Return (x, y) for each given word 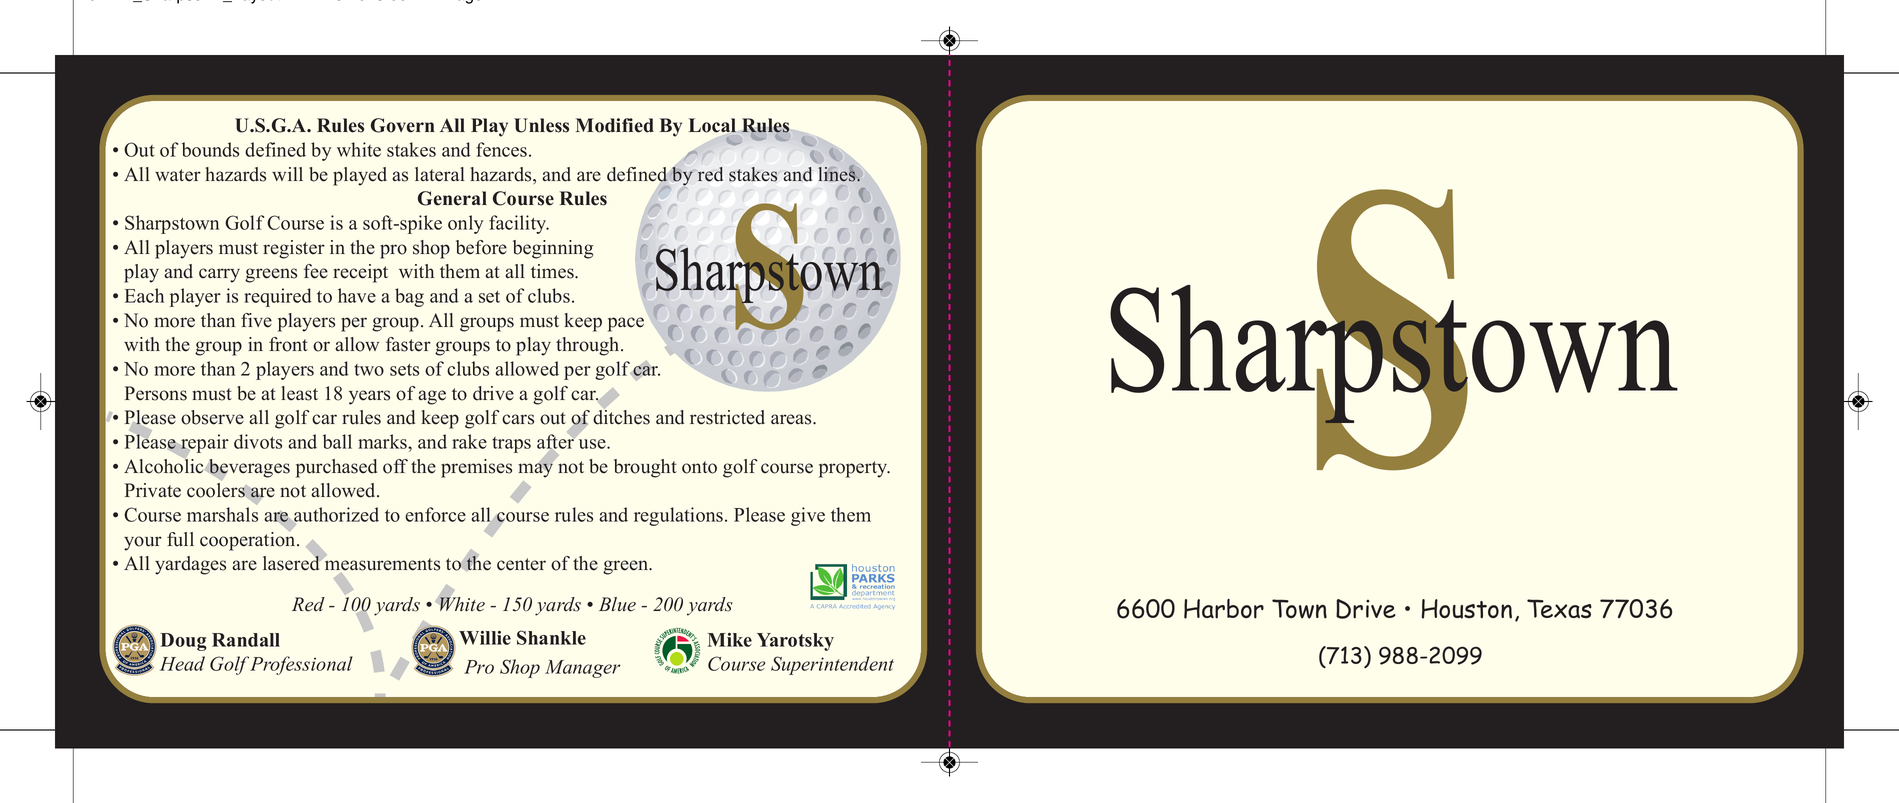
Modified (615, 125)
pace (626, 324)
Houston (1467, 609)
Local (712, 125)
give (808, 516)
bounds (210, 149)
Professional (300, 665)
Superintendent (832, 665)
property (854, 469)
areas (792, 419)
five (256, 320)
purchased (336, 468)
